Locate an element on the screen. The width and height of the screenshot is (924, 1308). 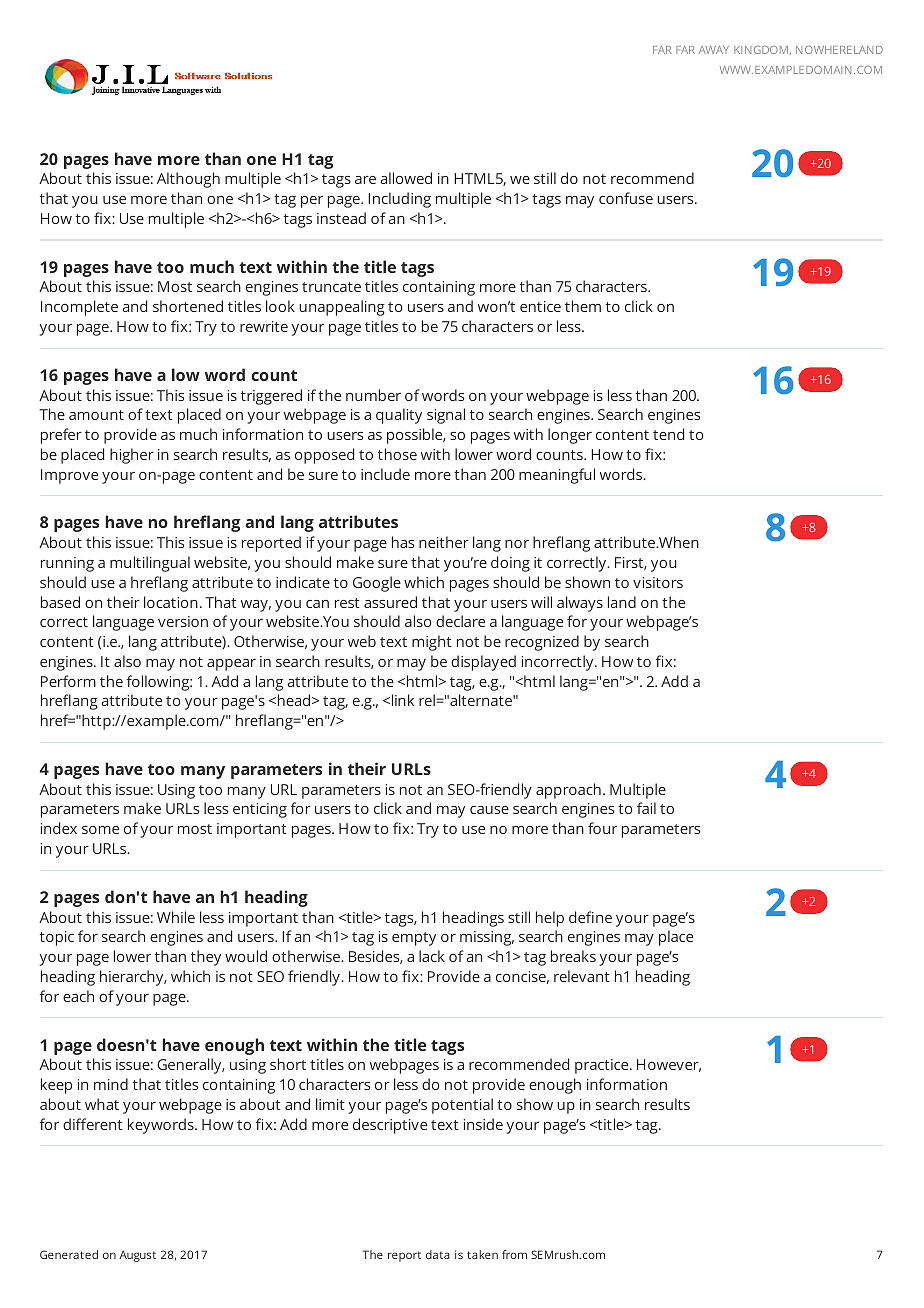
might is located at coordinates (432, 643).
